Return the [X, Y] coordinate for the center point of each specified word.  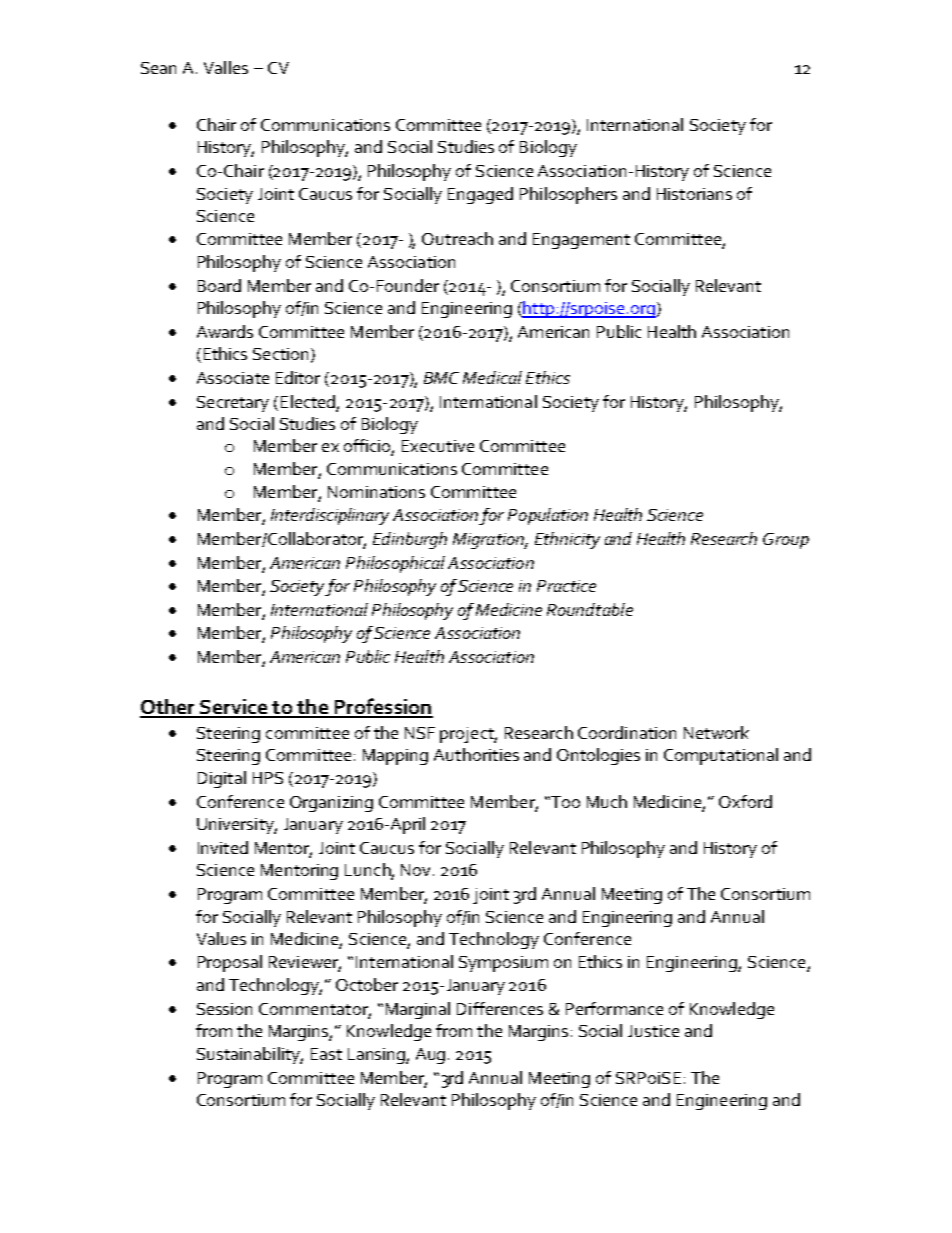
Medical [492, 377]
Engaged [480, 195]
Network [716, 732]
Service [233, 708]
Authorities [476, 754]
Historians [694, 194]
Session [224, 1009]
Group [786, 541]
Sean [158, 68]
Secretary [233, 404]
